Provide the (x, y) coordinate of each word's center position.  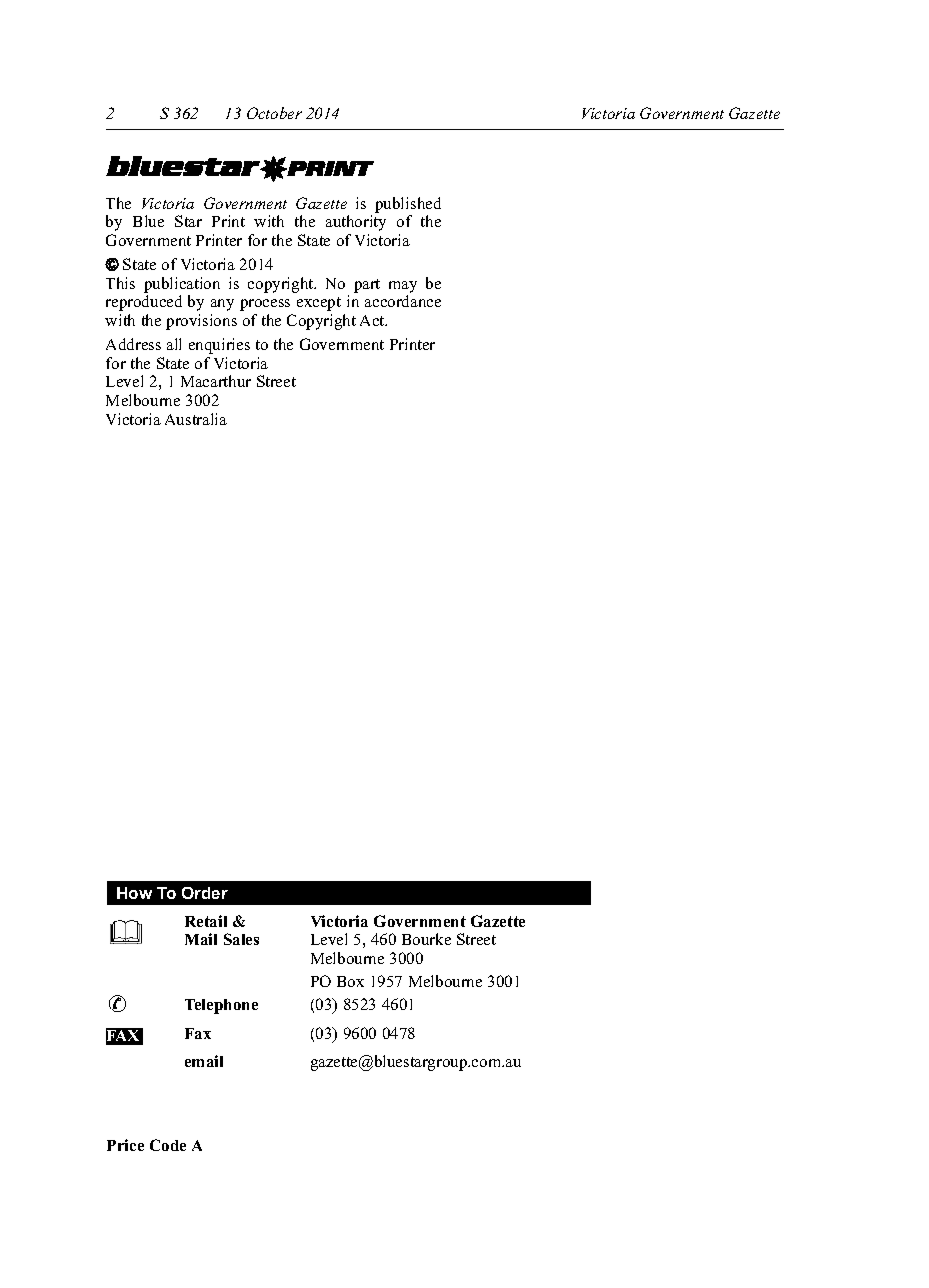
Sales (241, 939)
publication (182, 285)
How (134, 893)
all (174, 344)
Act (373, 320)
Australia (196, 419)
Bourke (426, 939)
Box (350, 981)
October (274, 113)
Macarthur (216, 381)
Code (168, 1145)
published (408, 205)
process (265, 305)
